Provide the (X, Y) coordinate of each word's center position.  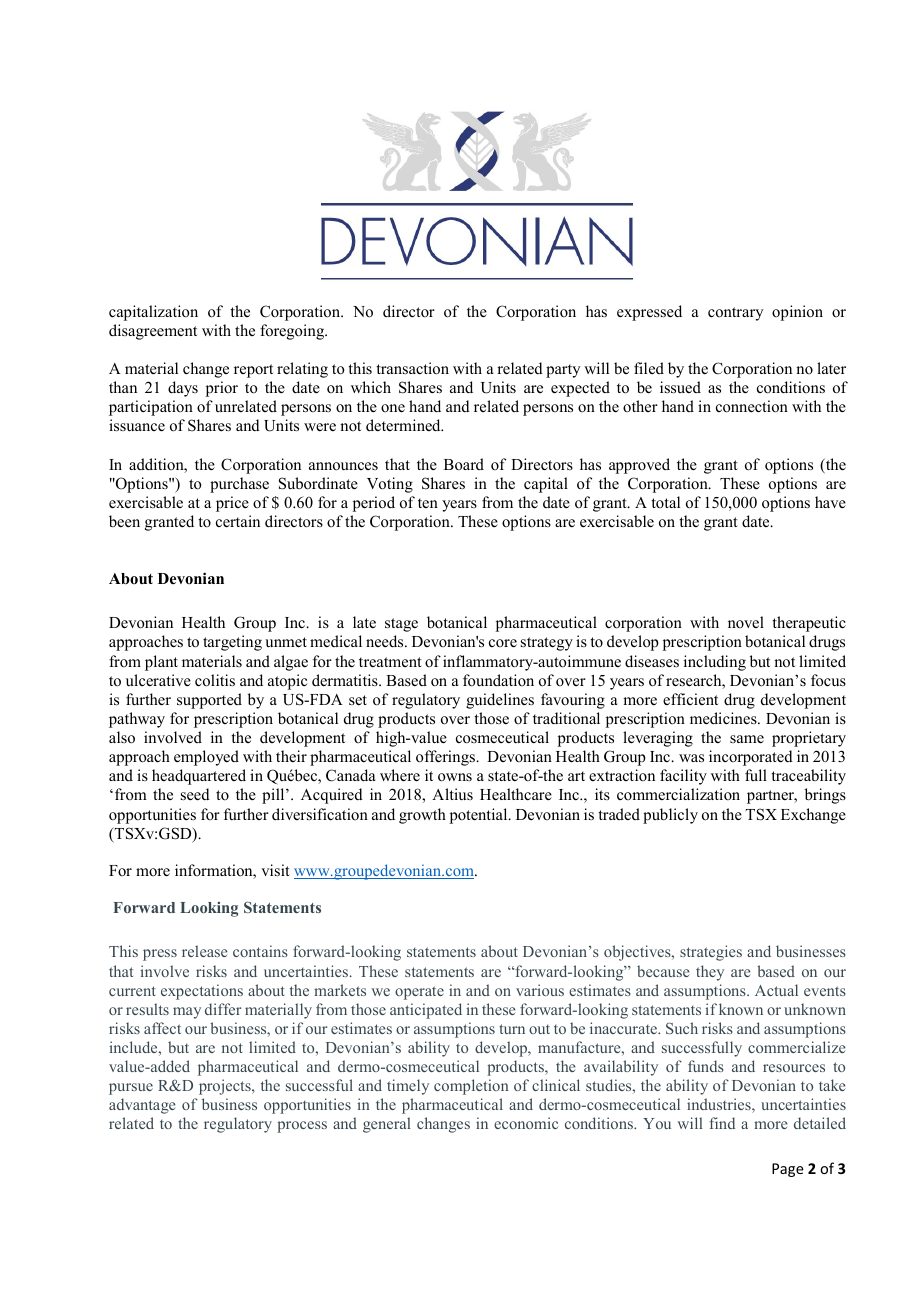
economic (526, 1123)
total (665, 502)
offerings (446, 758)
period (374, 504)
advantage (142, 1106)
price (232, 504)
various (540, 990)
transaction (412, 368)
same (747, 739)
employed (206, 758)
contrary (735, 314)
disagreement (153, 332)
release (205, 951)
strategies (711, 953)
